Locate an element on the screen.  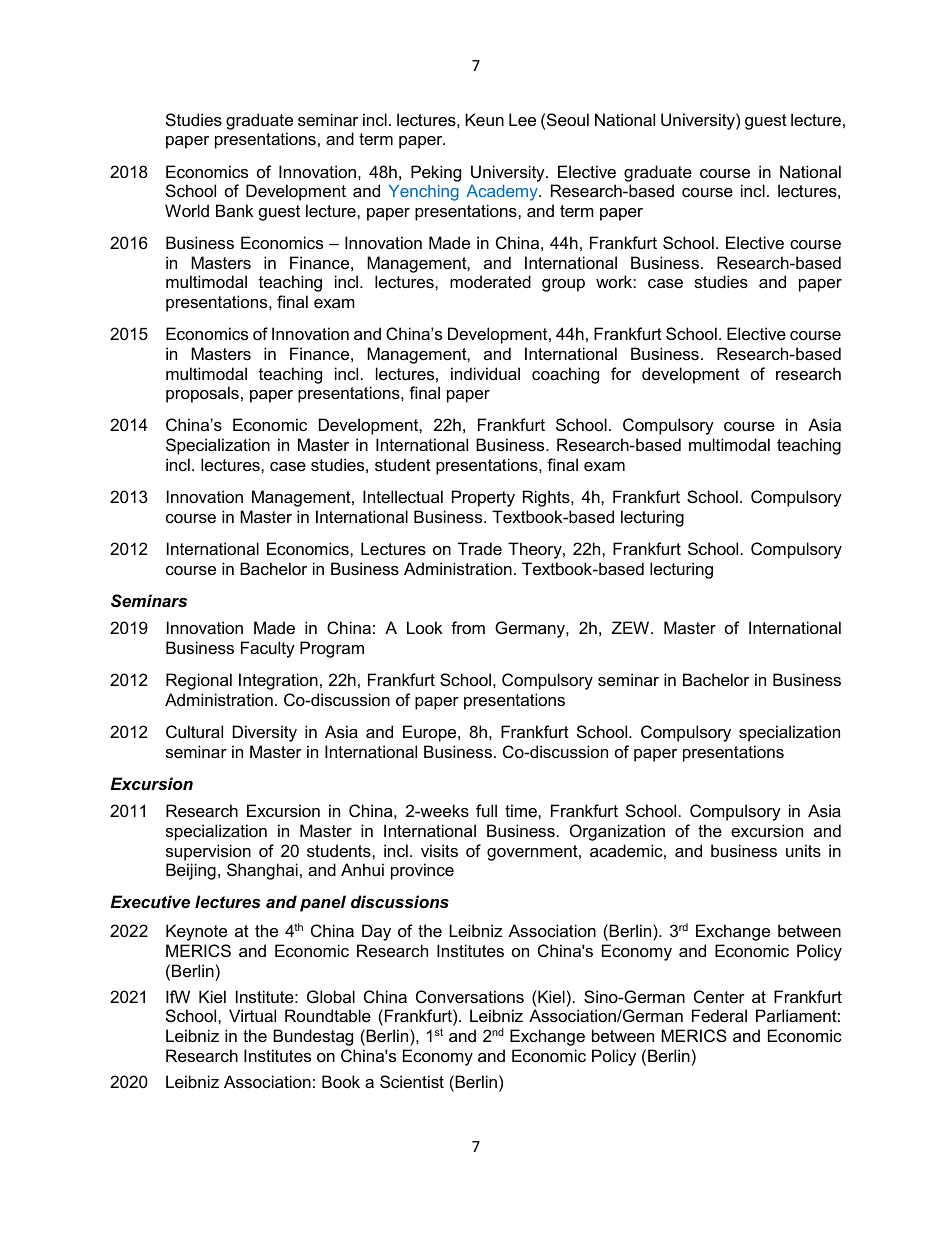
from is located at coordinates (468, 627).
